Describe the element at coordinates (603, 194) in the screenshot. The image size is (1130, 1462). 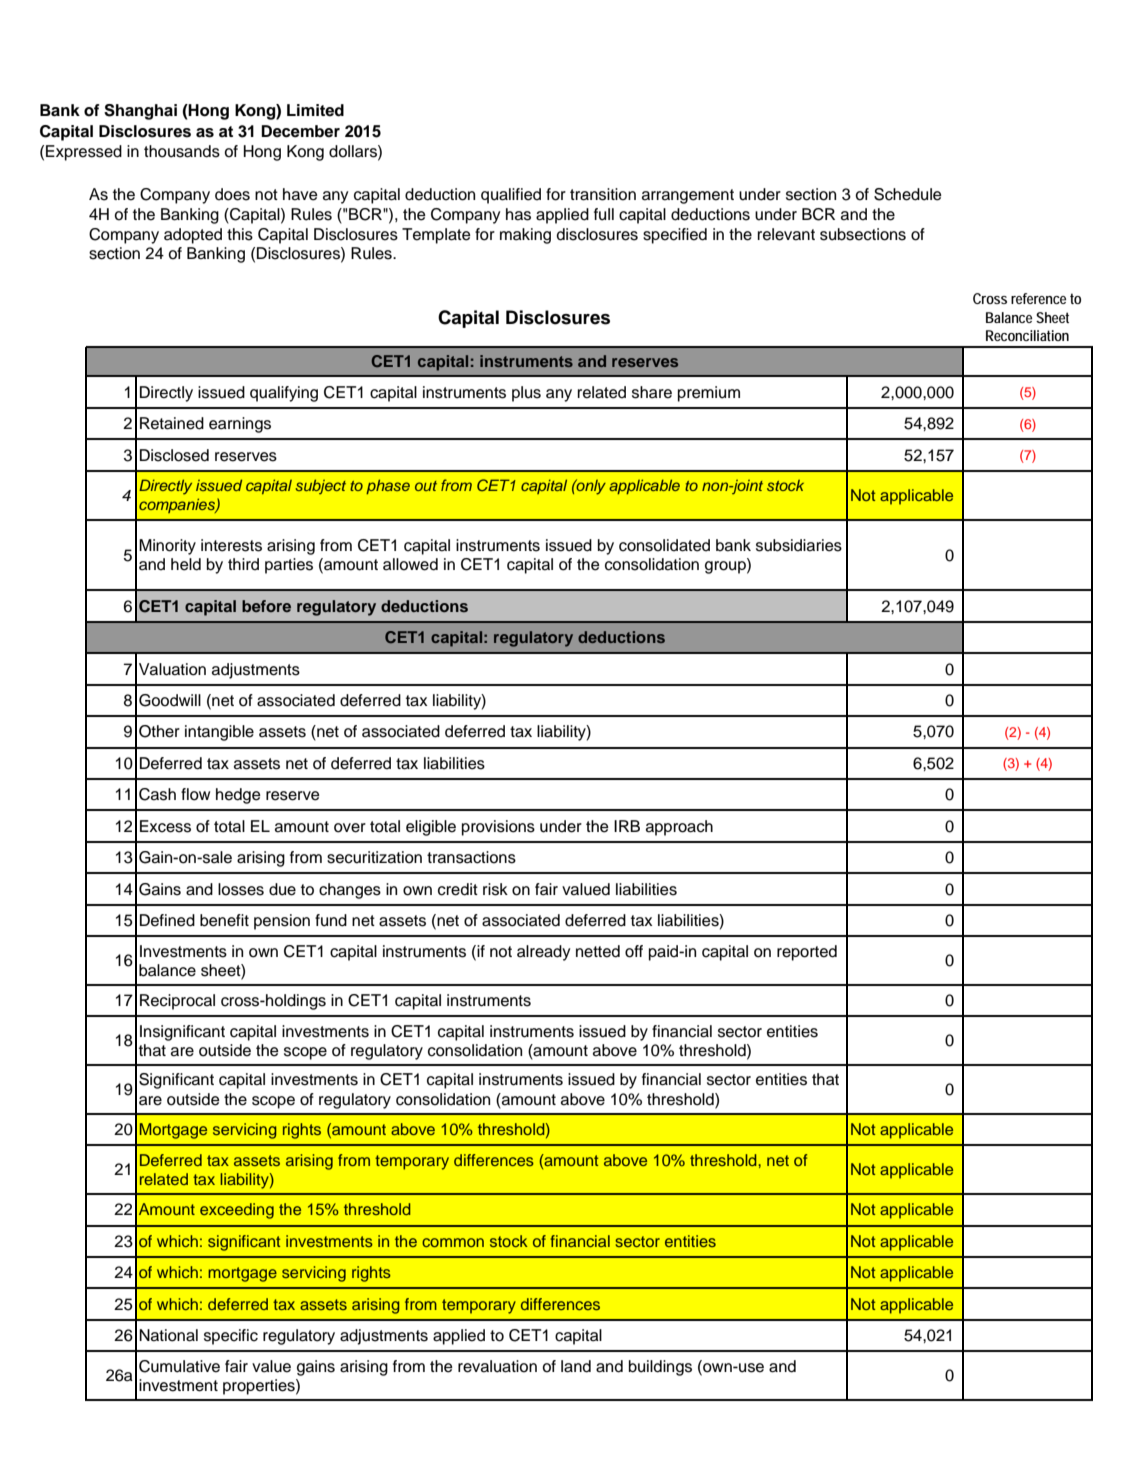
I see `transition` at that location.
